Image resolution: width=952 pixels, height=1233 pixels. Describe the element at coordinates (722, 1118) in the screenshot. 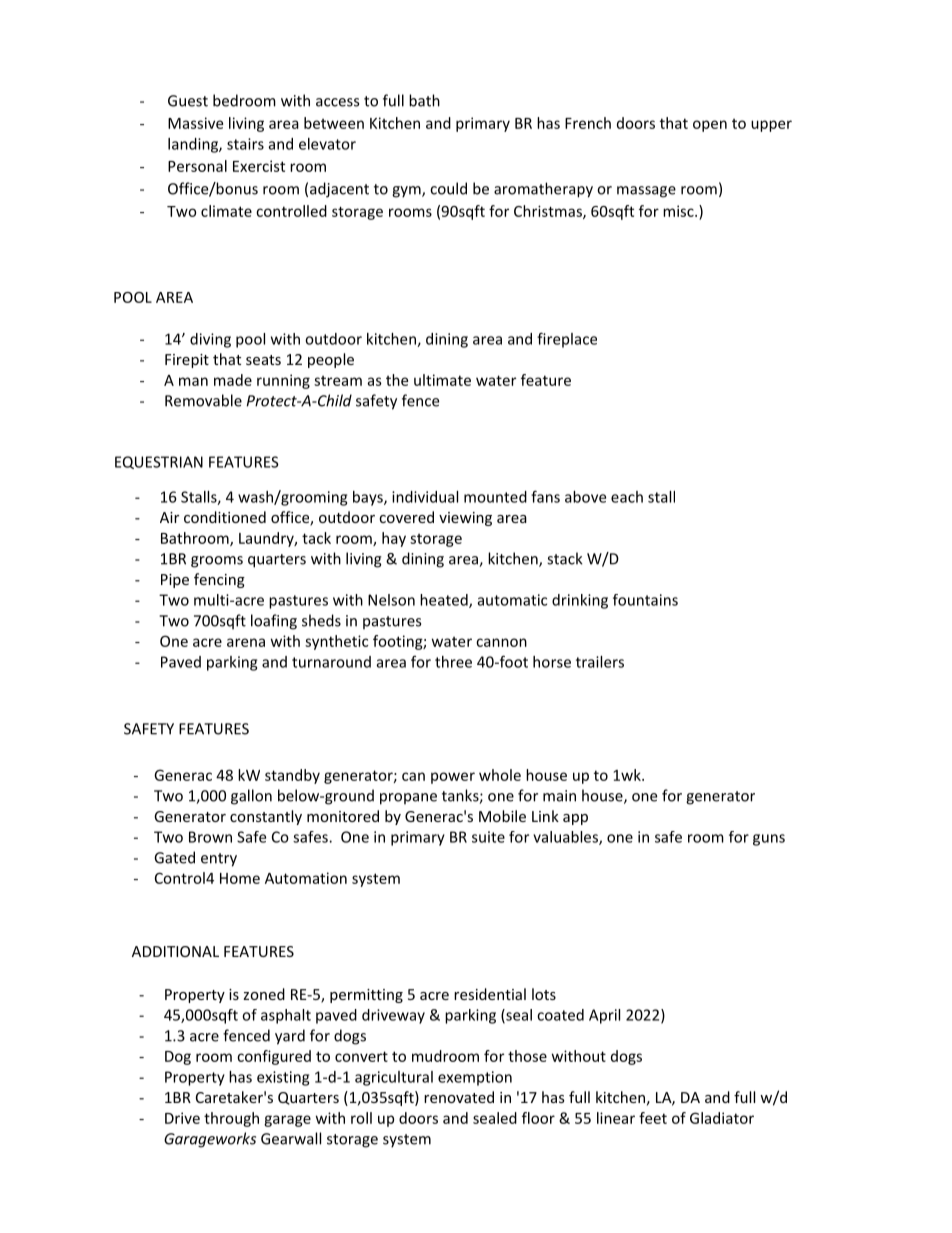

I see `Gladiator` at that location.
